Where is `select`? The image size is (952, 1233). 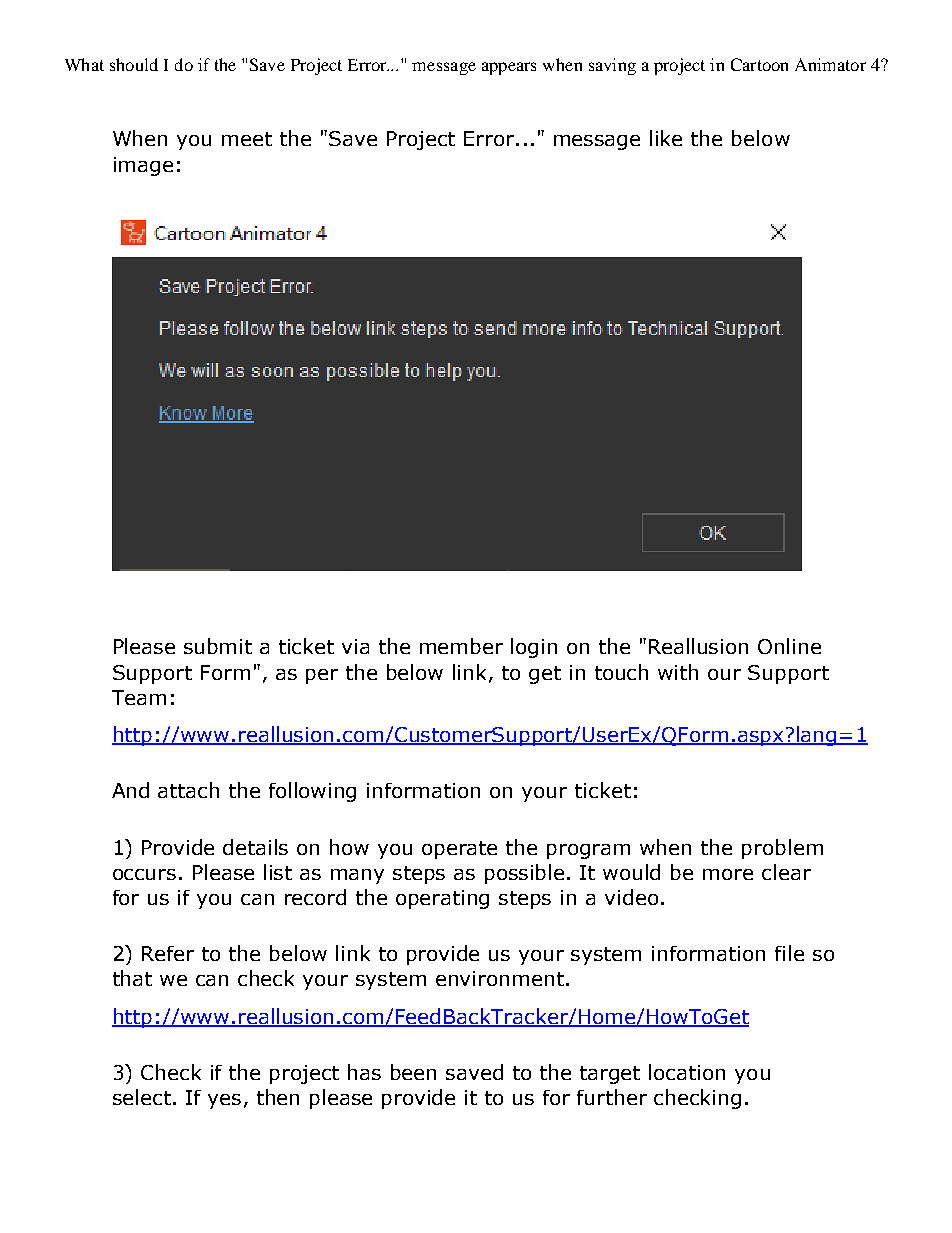 select is located at coordinates (142, 1097).
